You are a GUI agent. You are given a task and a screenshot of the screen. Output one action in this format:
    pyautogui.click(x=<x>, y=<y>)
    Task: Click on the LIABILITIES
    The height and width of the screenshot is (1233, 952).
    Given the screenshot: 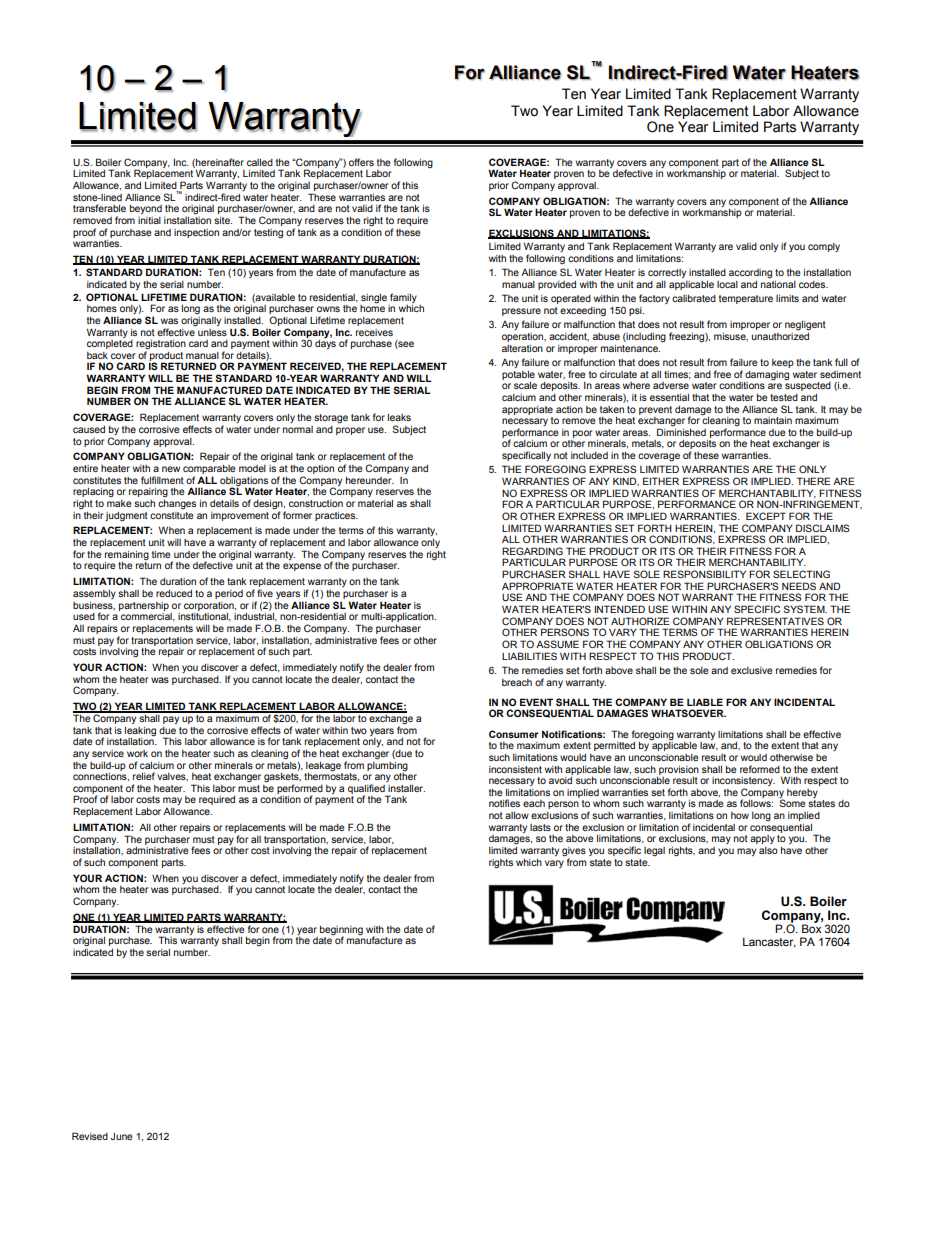 What is the action you would take?
    pyautogui.click(x=529, y=656)
